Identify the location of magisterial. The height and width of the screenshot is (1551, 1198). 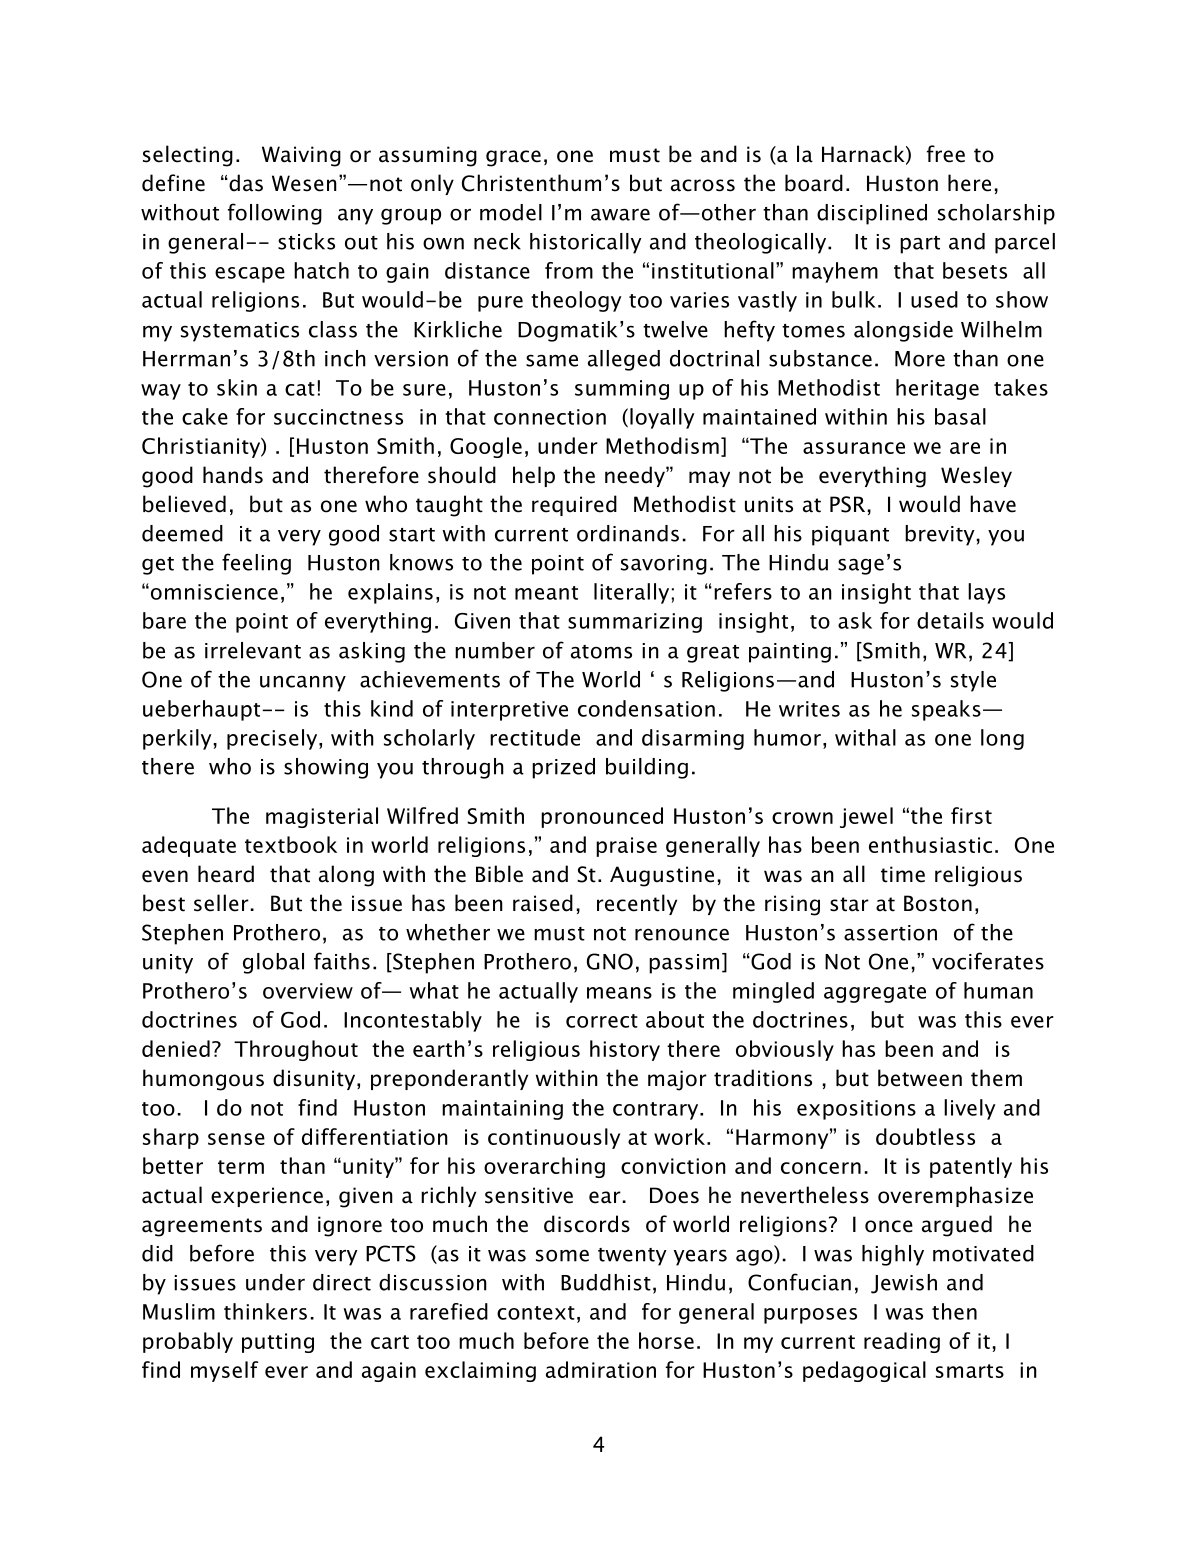
(322, 817).
